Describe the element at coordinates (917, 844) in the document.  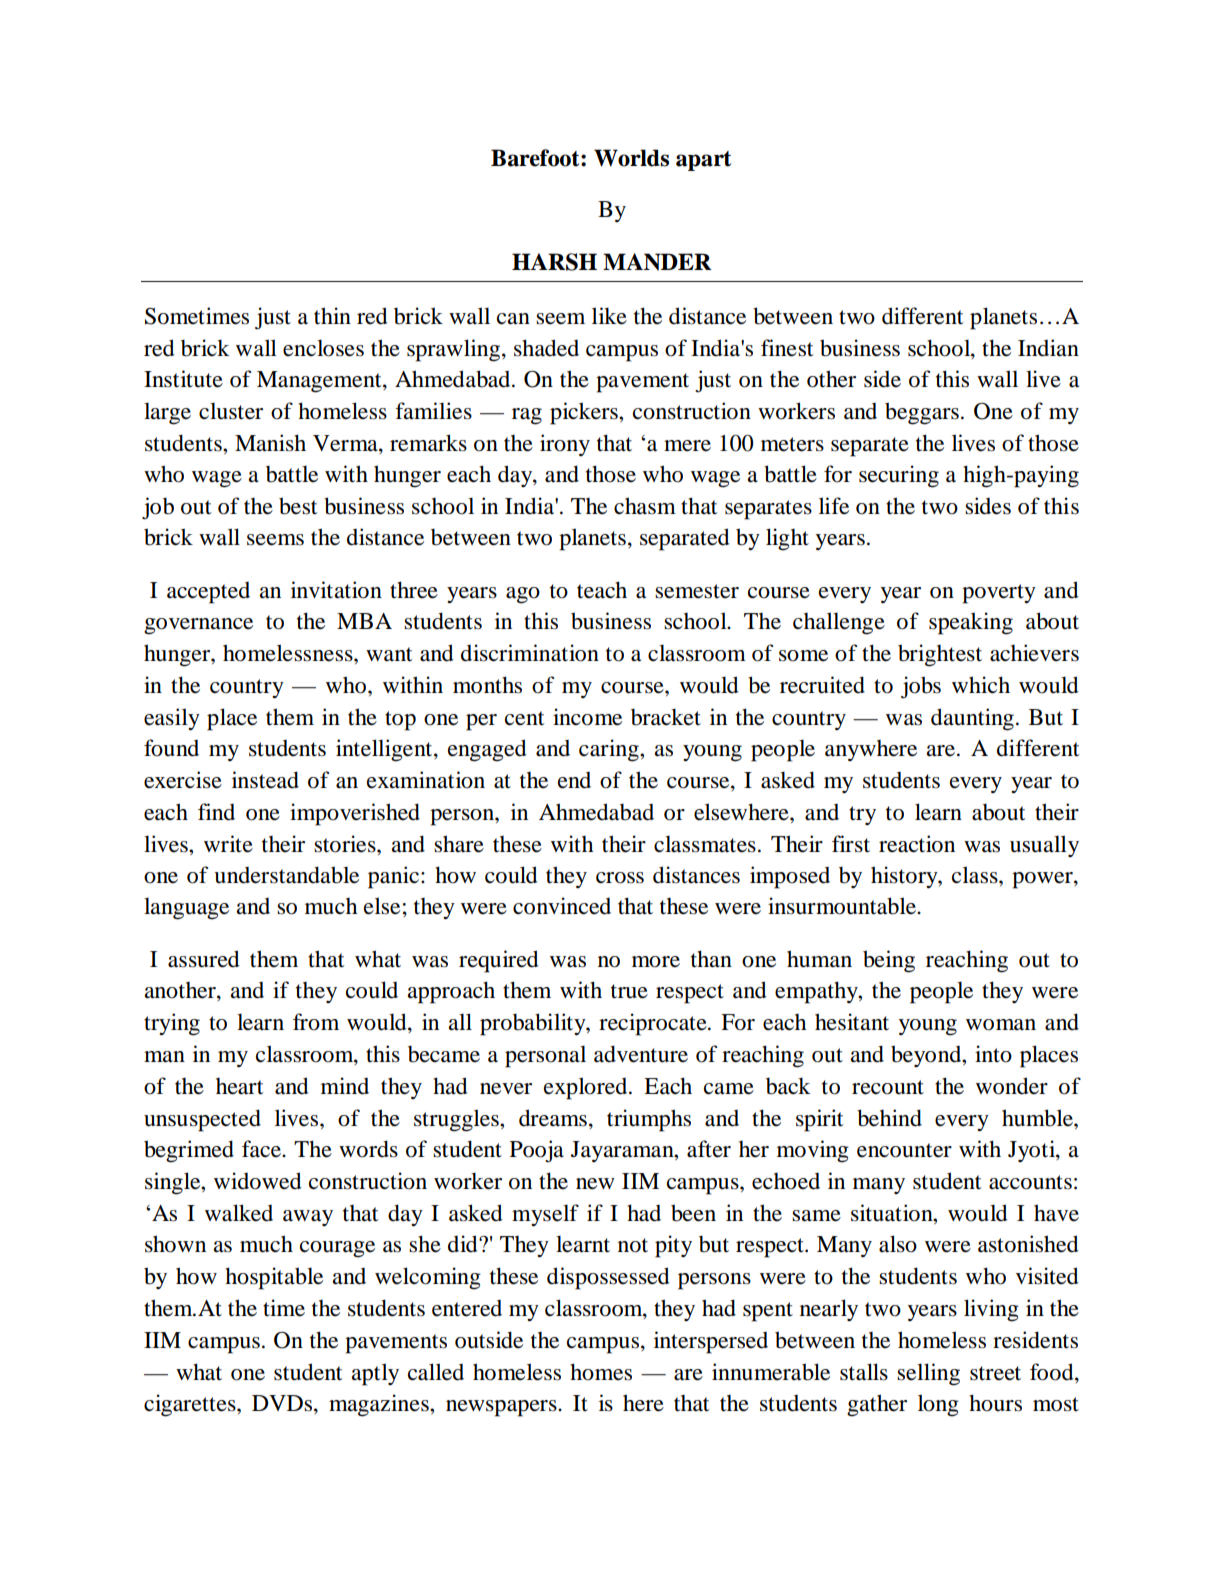
I see `reaction` at that location.
